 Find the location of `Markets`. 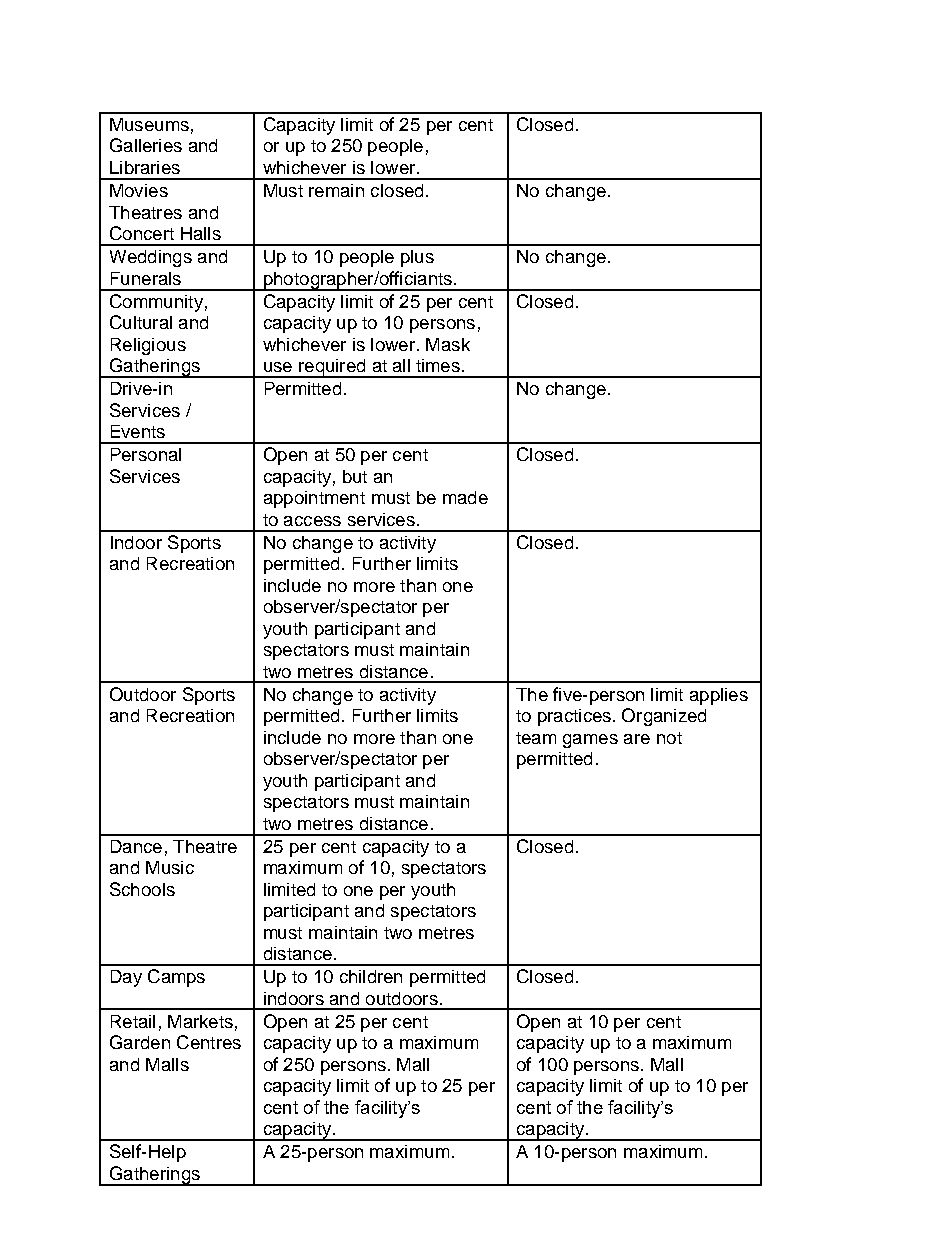

Markets is located at coordinates (200, 1021).
